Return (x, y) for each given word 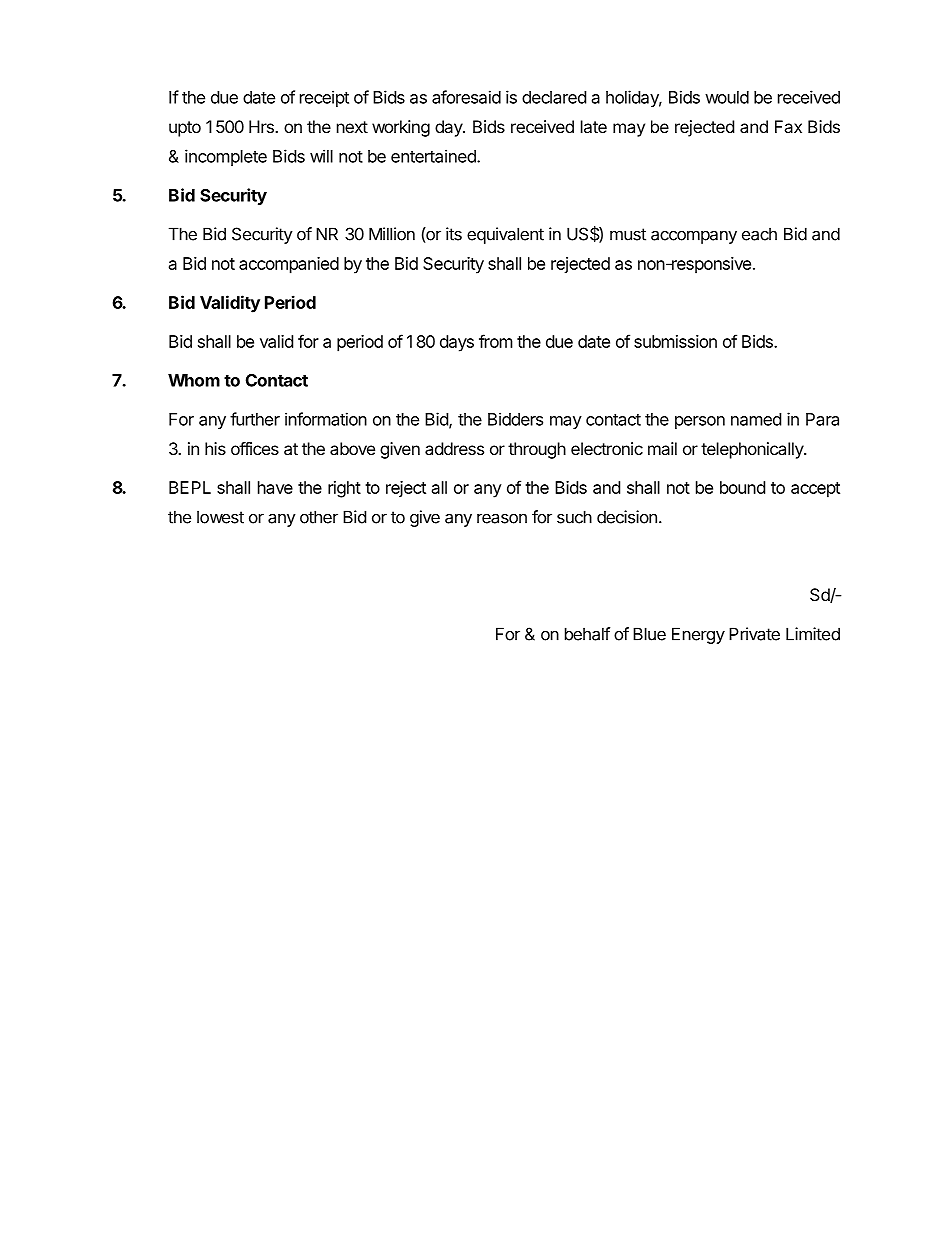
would (727, 97)
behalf (587, 634)
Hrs (262, 126)
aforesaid (466, 97)
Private (754, 634)
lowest (220, 517)
